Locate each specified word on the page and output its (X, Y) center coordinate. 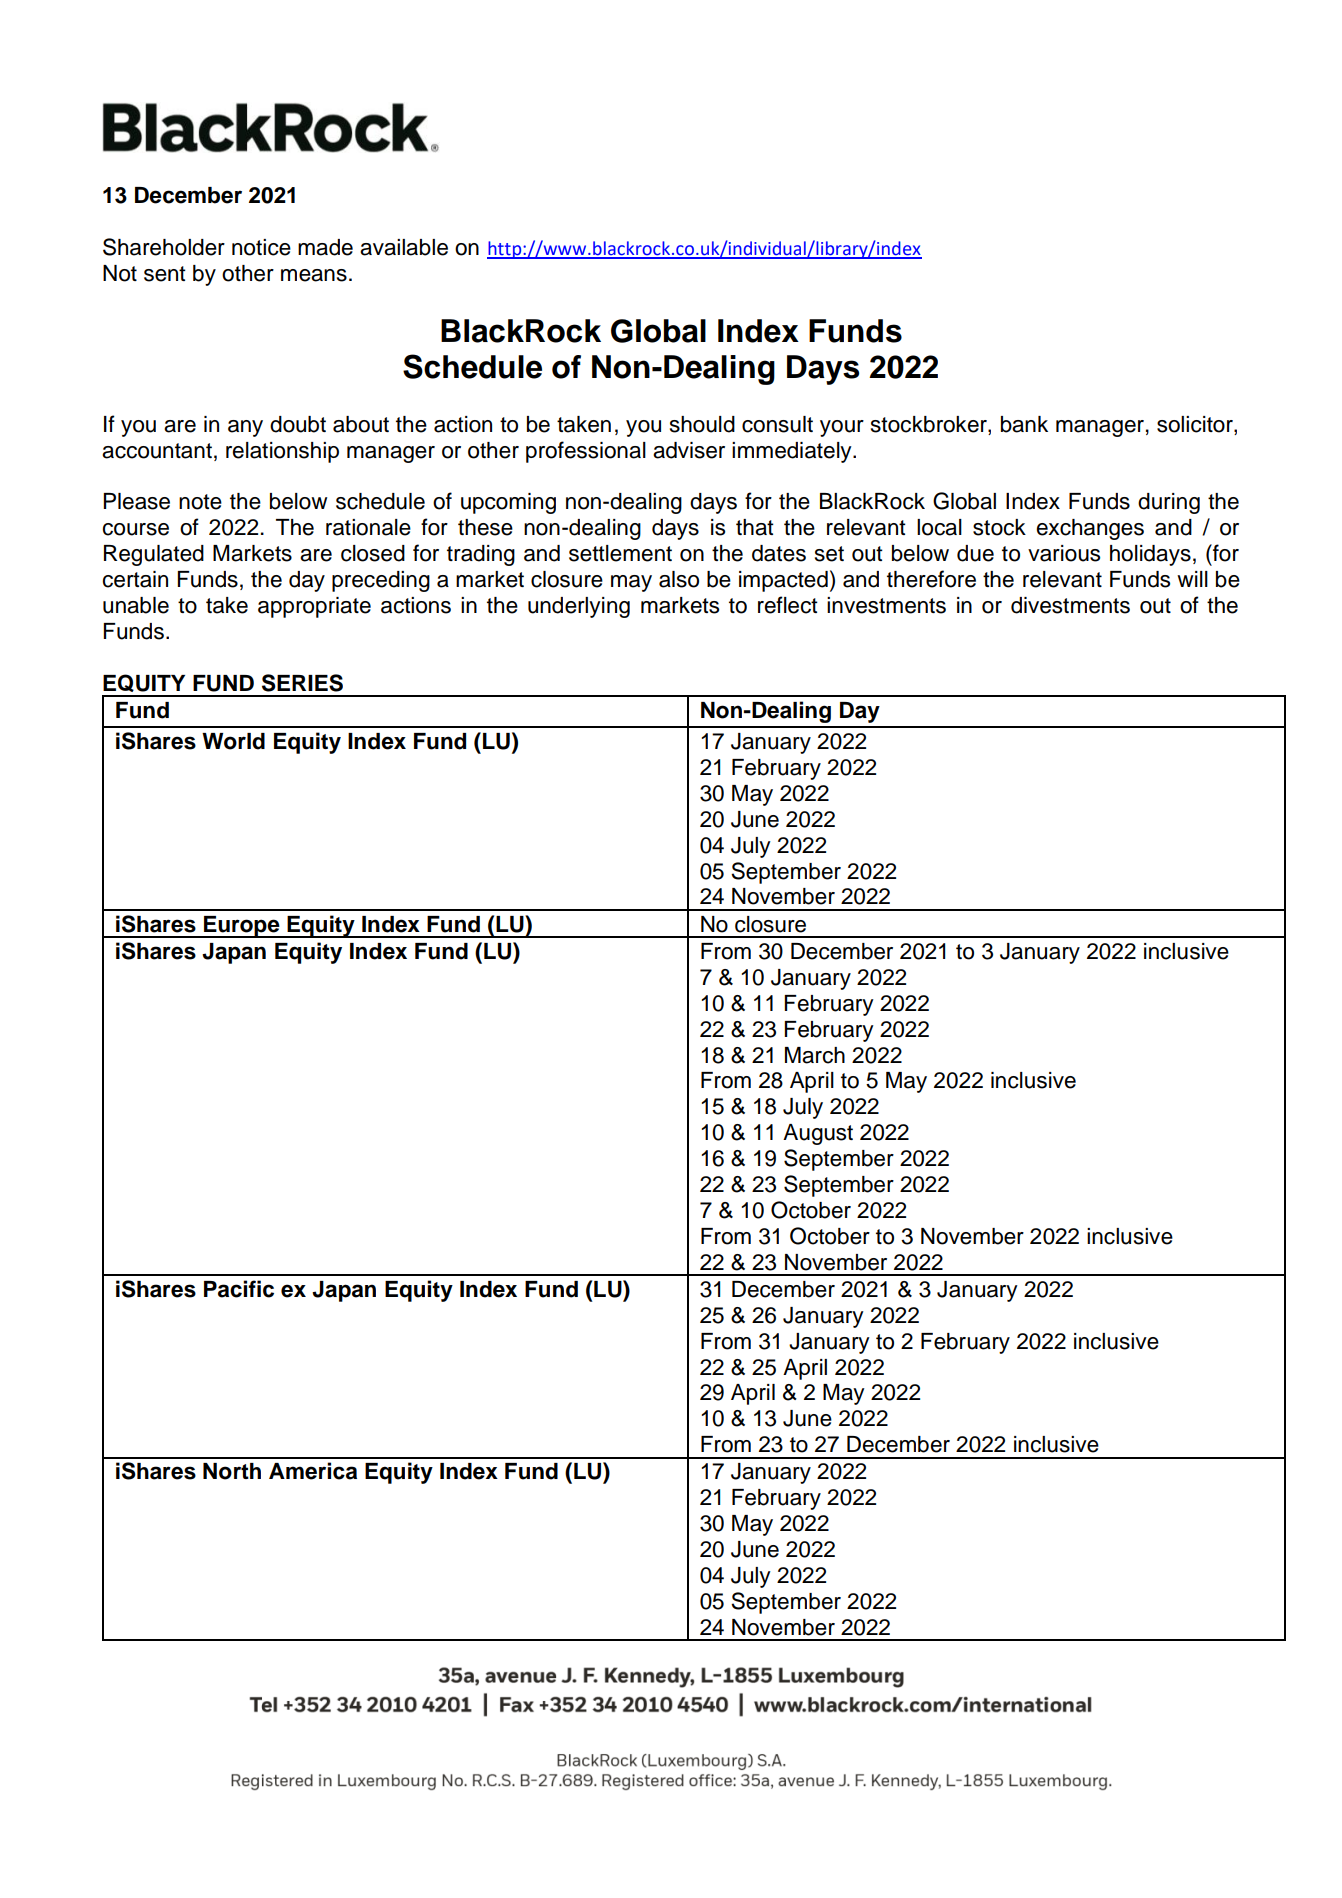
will (1192, 579)
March (815, 1055)
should (702, 424)
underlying (579, 607)
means (314, 275)
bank (1024, 424)
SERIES (302, 683)
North (232, 1471)
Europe (242, 927)
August (818, 1134)
